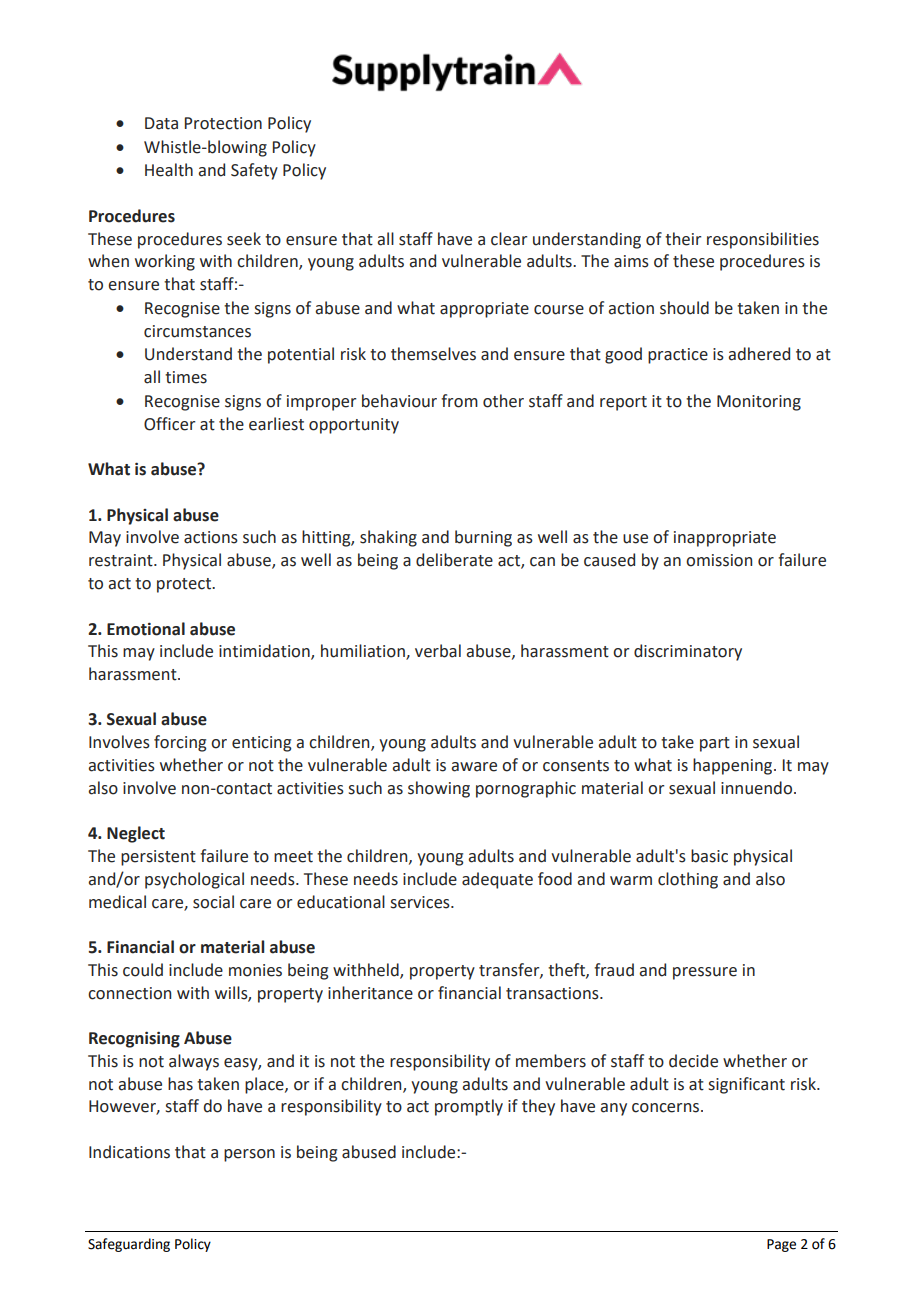  I want to click on Page, so click(781, 1245).
